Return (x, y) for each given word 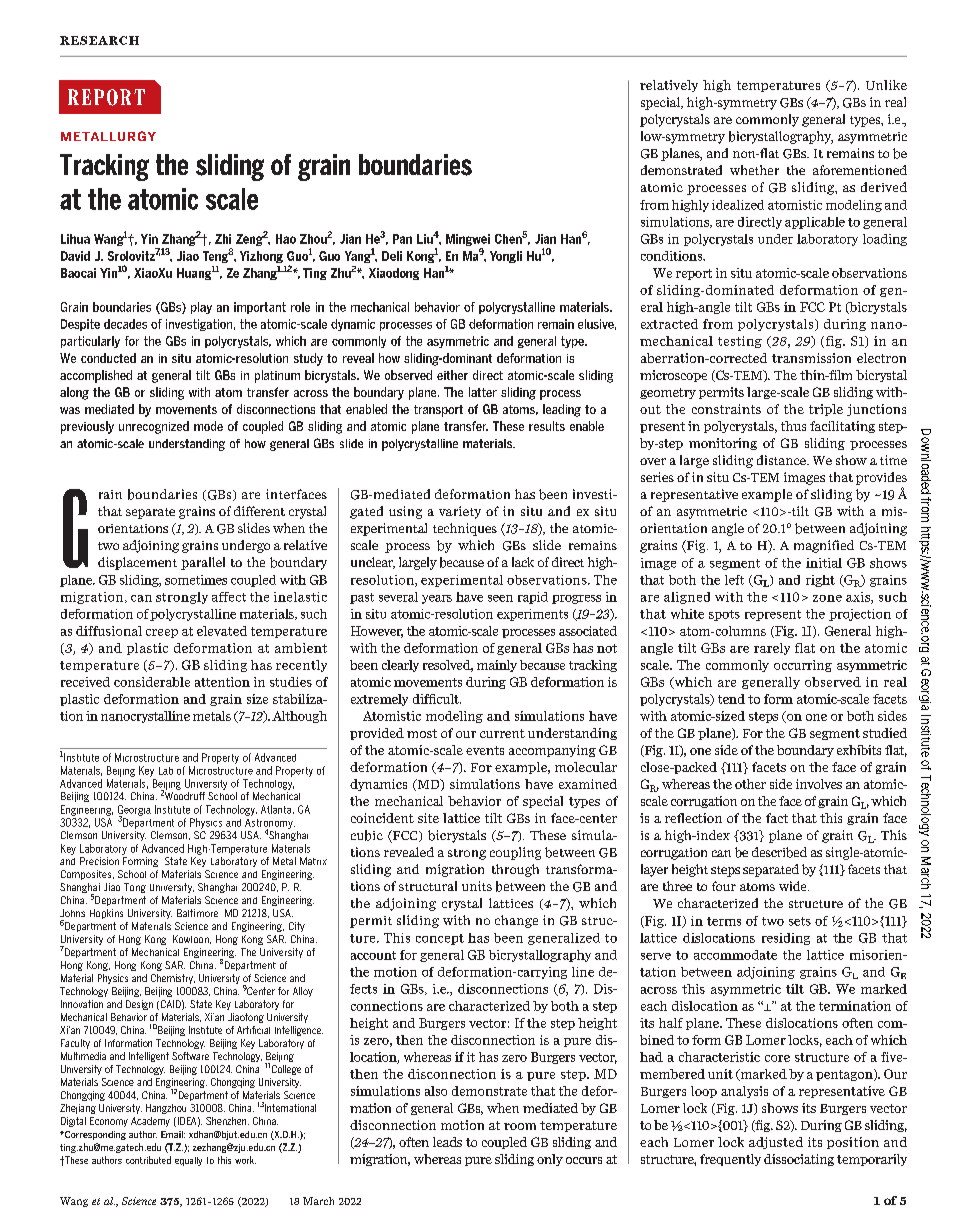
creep (162, 633)
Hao (286, 239)
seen (500, 598)
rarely (772, 649)
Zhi (223, 239)
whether (754, 170)
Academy (150, 1122)
